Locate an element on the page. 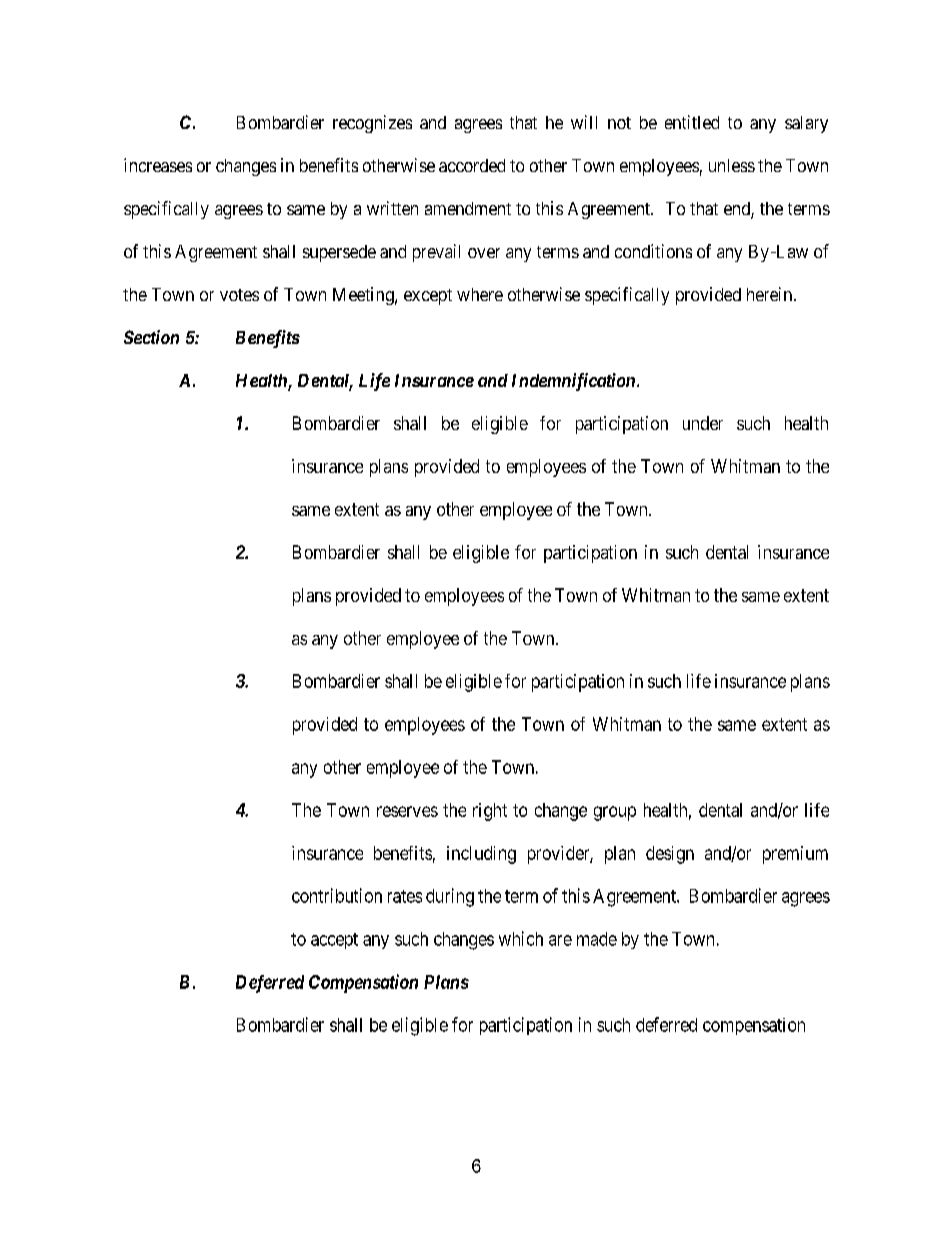 The width and height of the image is (952, 1233). herein is located at coordinates (769, 294).
